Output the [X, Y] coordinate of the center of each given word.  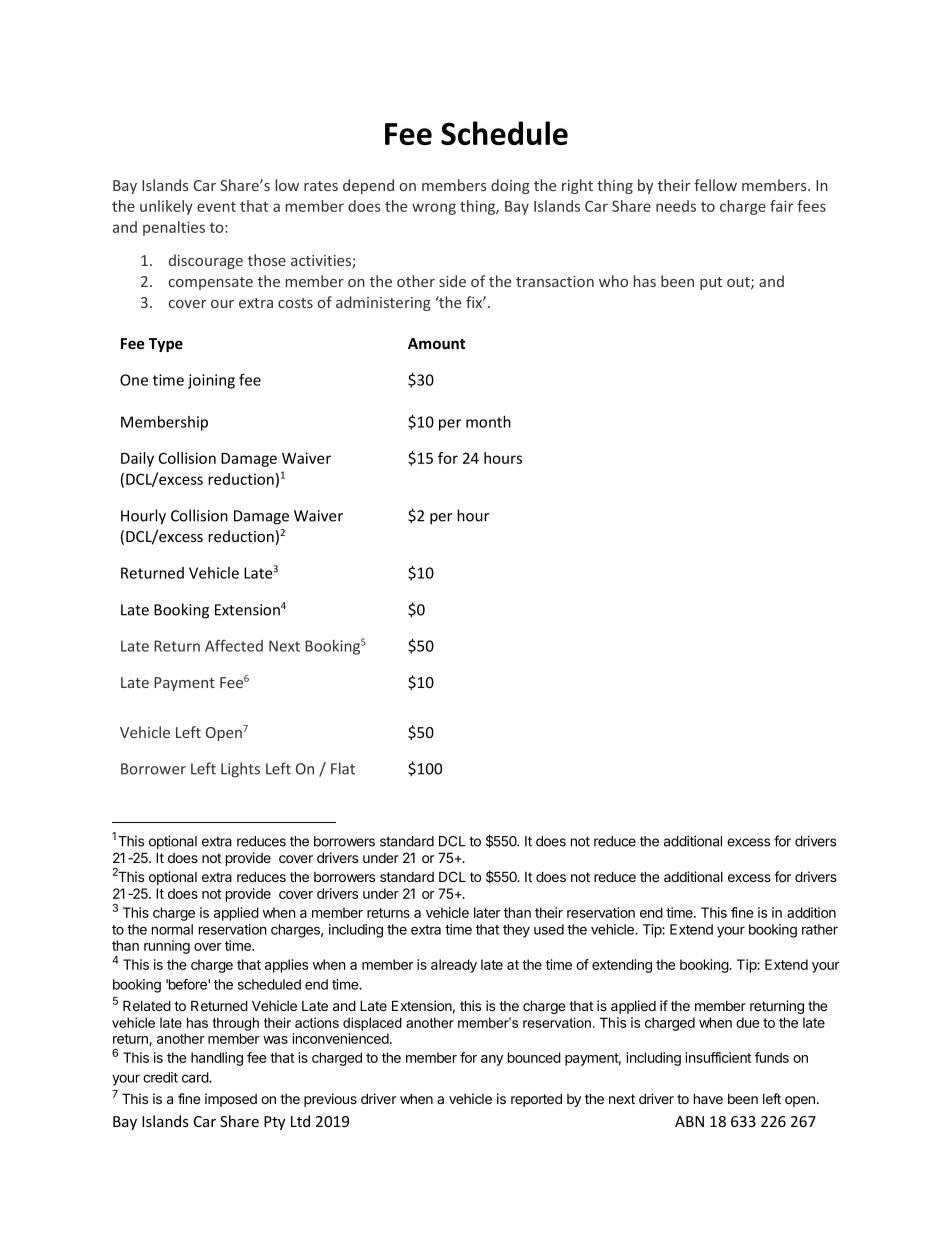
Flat [343, 768]
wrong [434, 209]
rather [820, 929]
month [488, 422]
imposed [231, 1100]
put [711, 283]
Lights [240, 770]
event [216, 207]
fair [781, 206]
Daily [137, 459]
